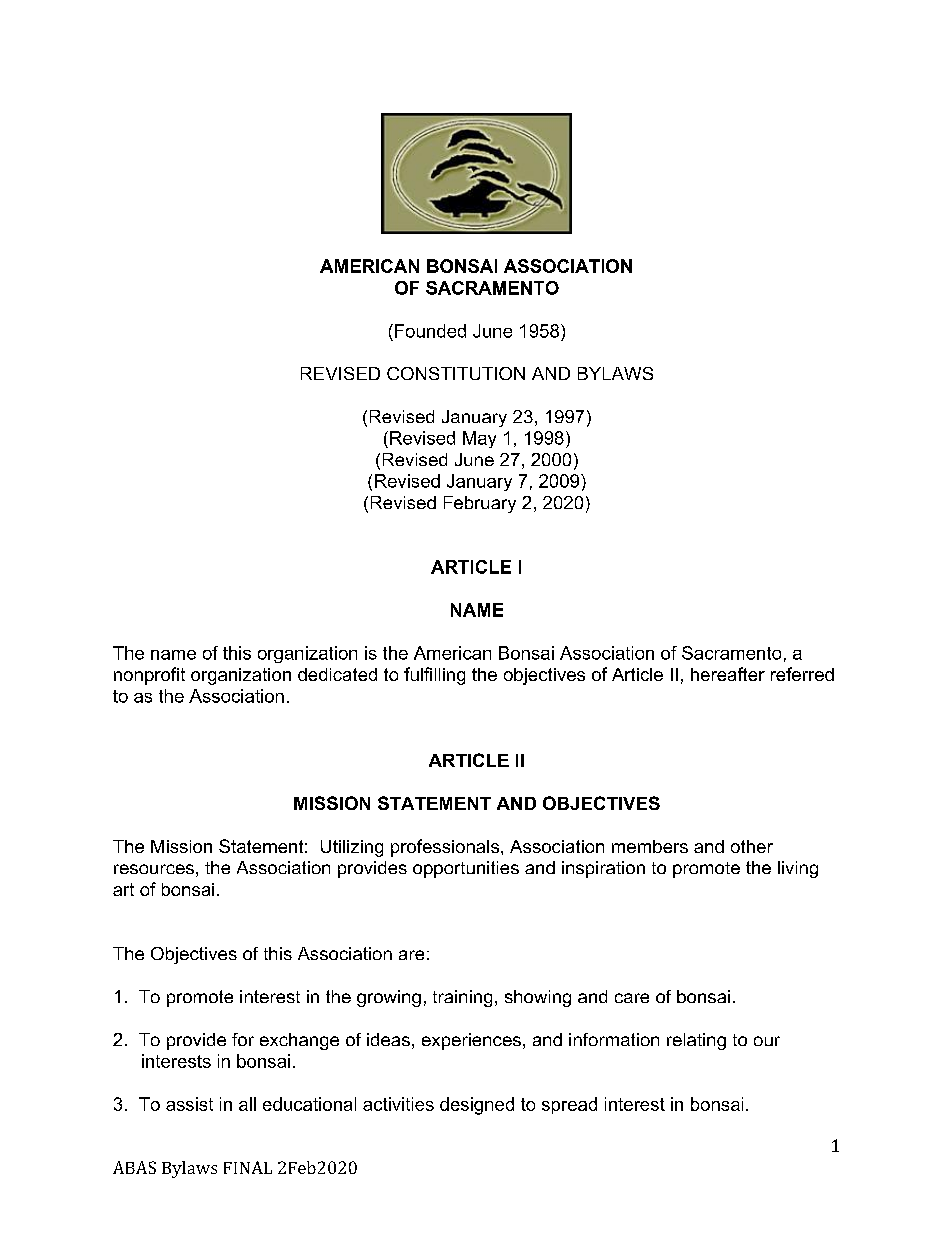  Describe the element at coordinates (248, 1167) in the screenshot. I see `FINAL` at that location.
